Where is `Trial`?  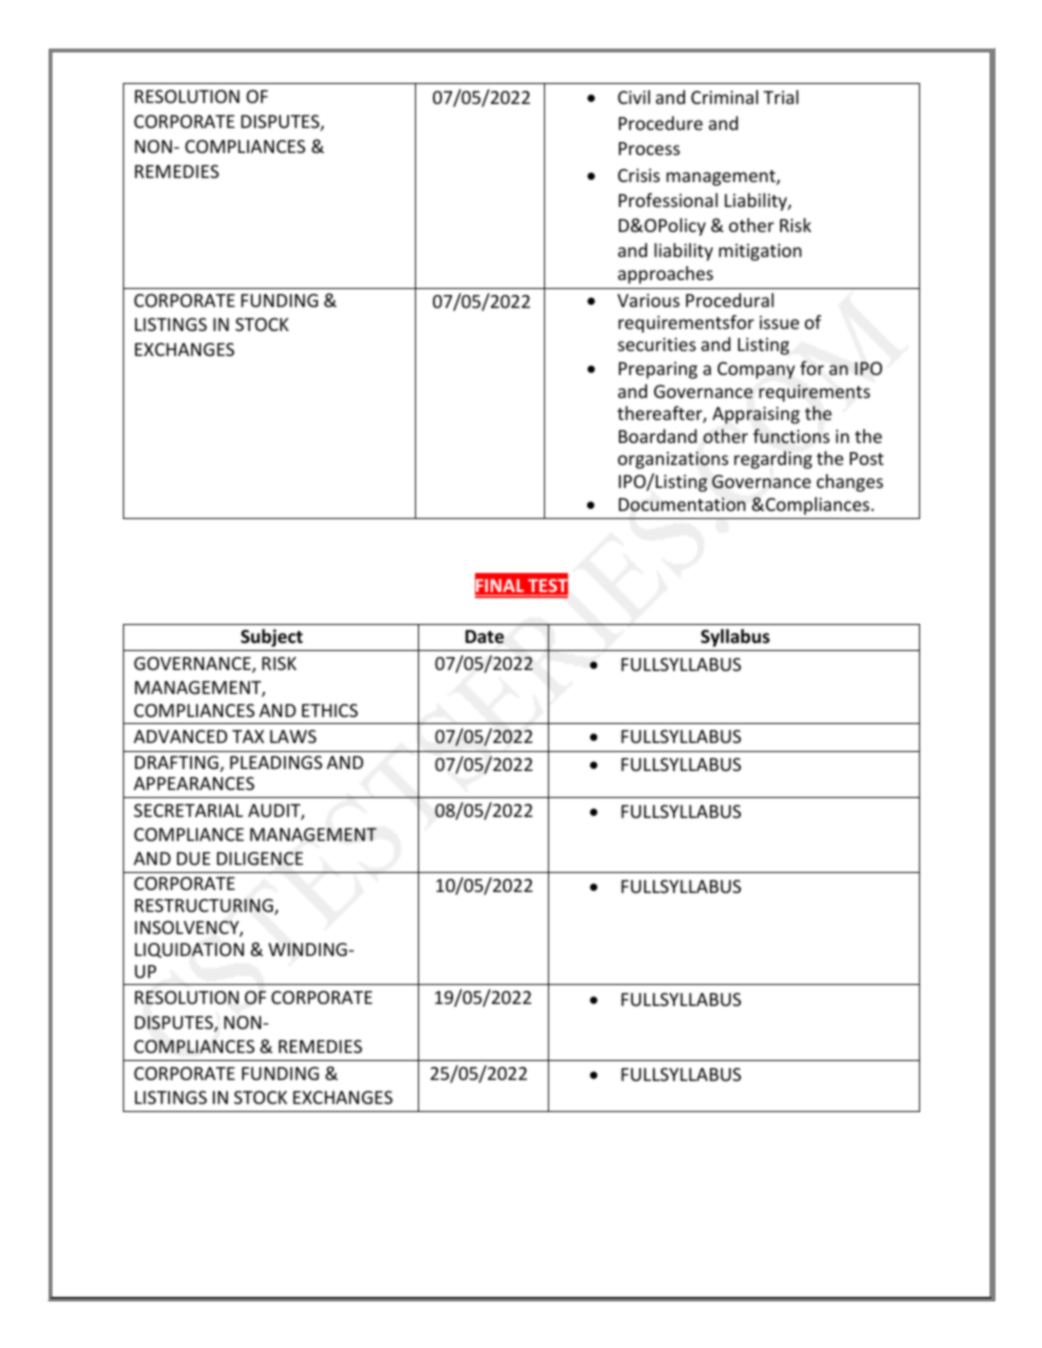 Trial is located at coordinates (780, 97).
